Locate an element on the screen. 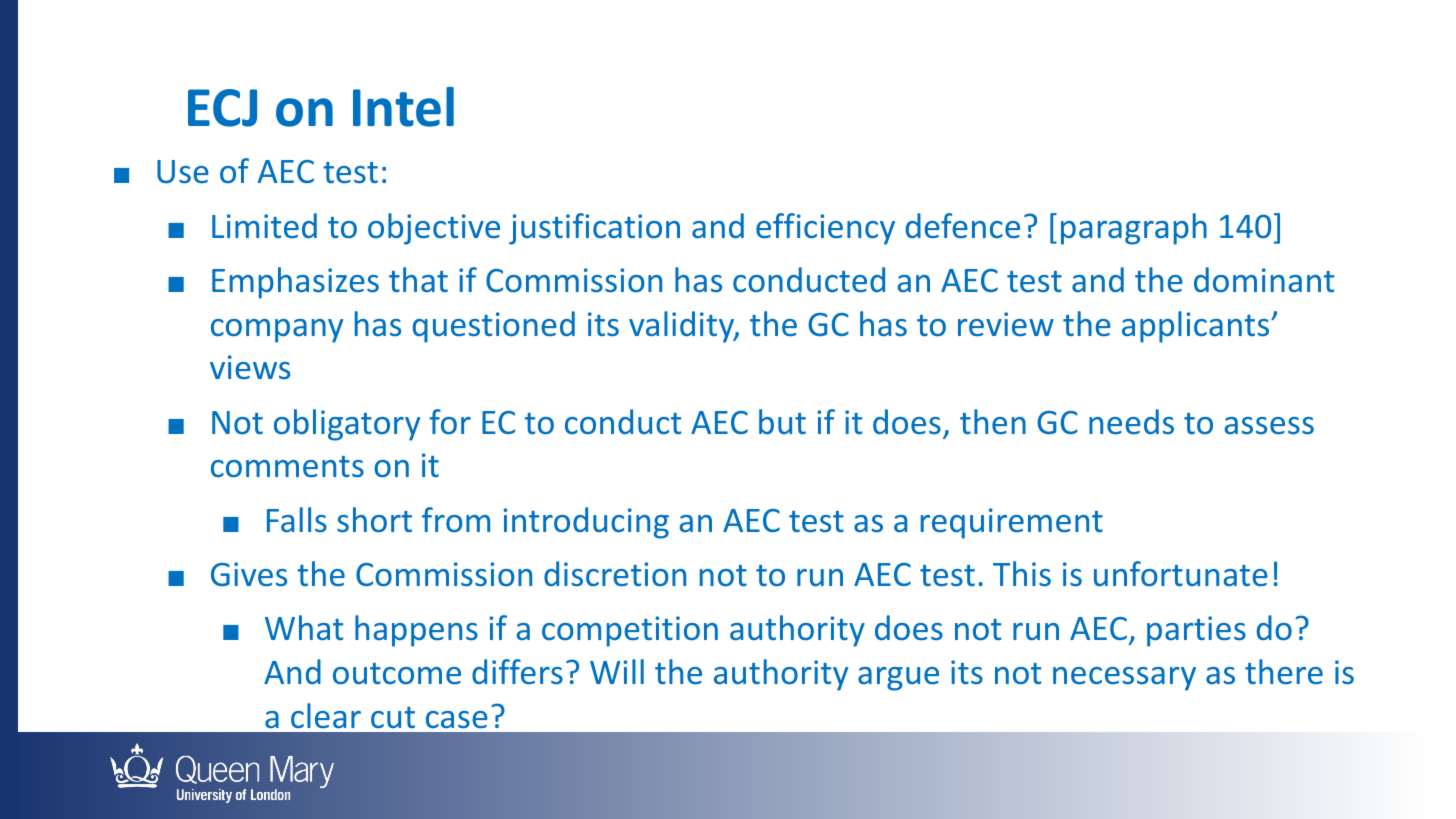 Image resolution: width=1456 pixels, height=819 pixels. obligatory is located at coordinates (347, 425).
